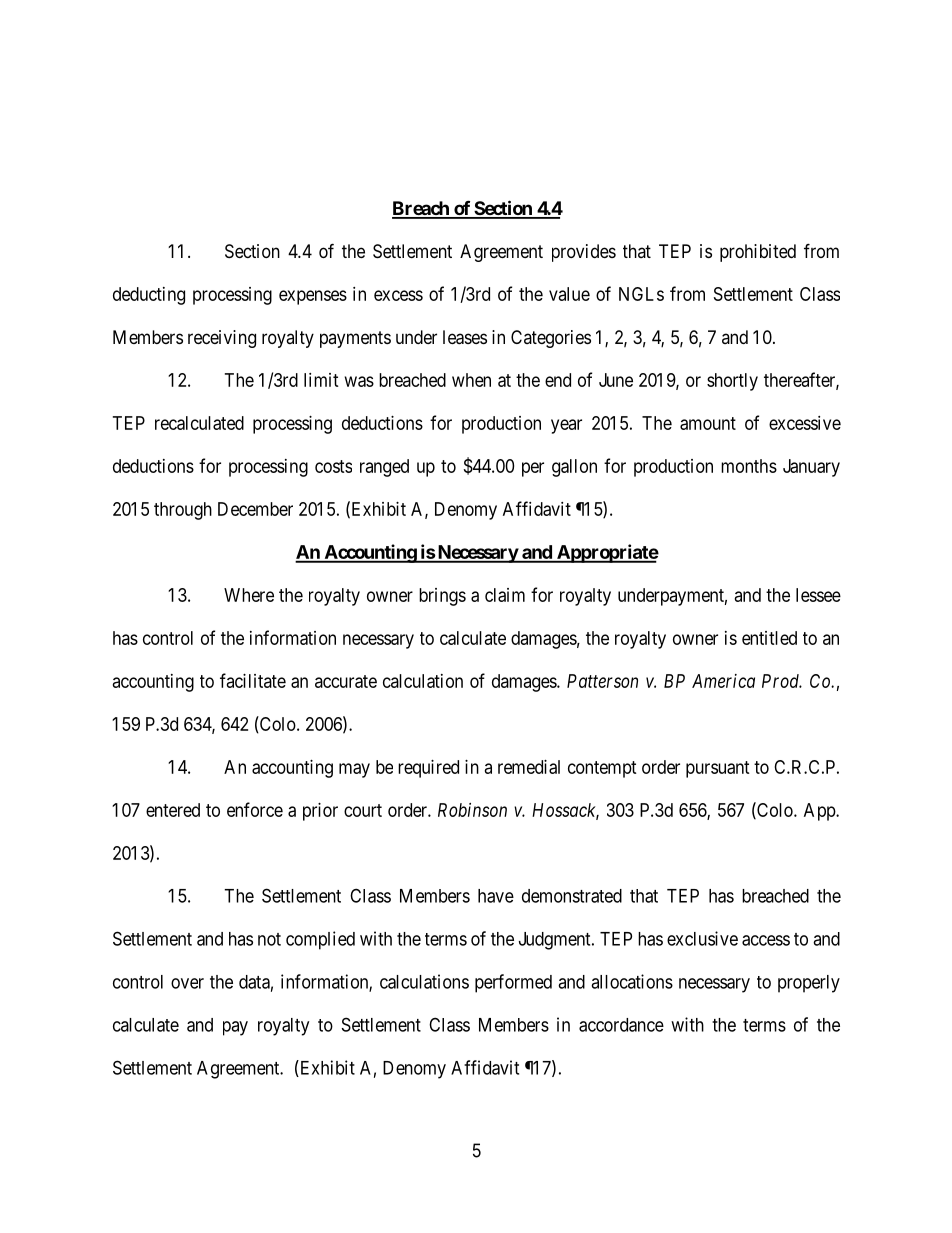 Image resolution: width=952 pixels, height=1233 pixels. What do you see at coordinates (255, 809) in the image?
I see `enforce` at bounding box center [255, 809].
